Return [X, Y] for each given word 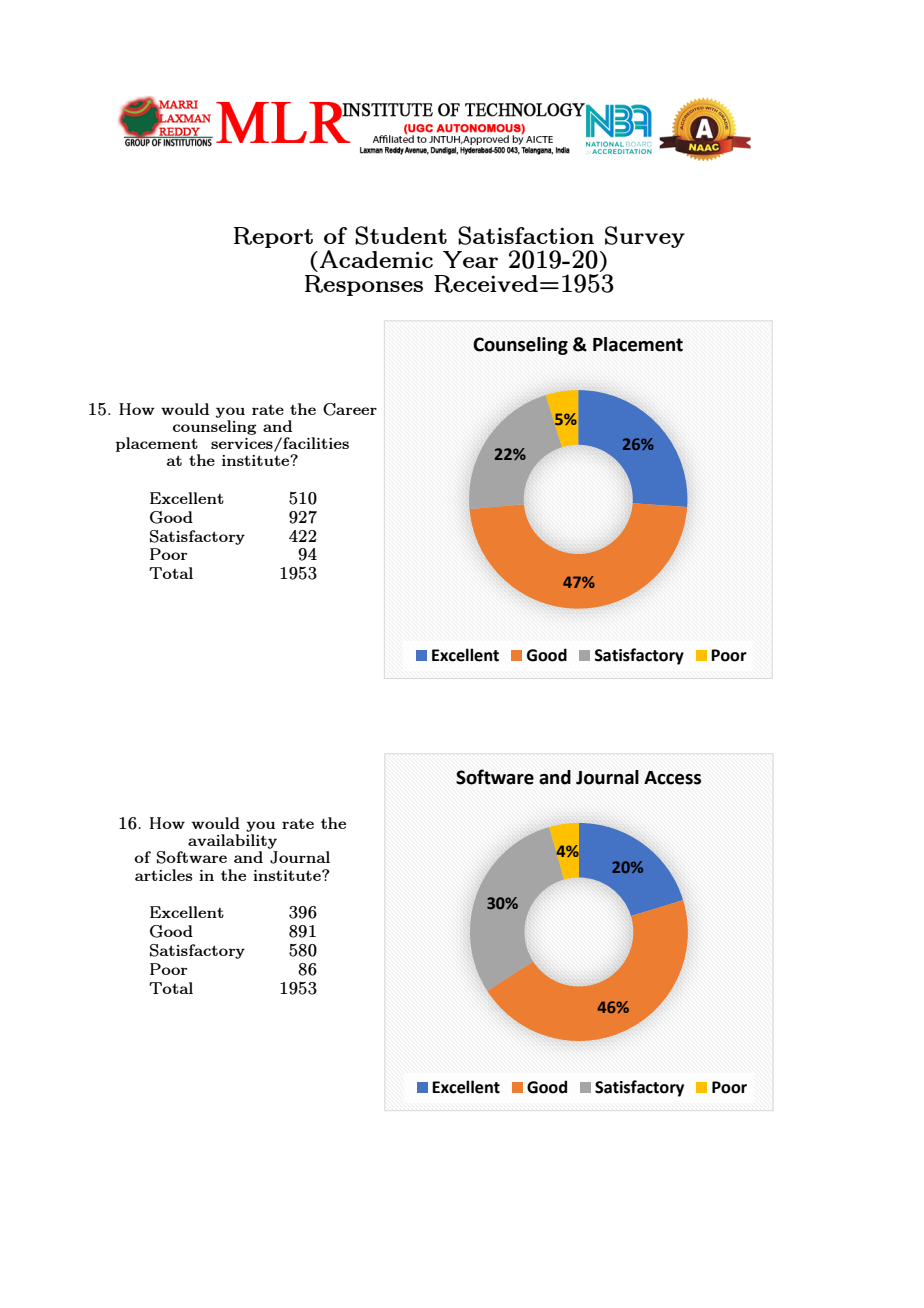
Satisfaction [526, 235]
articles [164, 875]
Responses [364, 285]
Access [672, 778]
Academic [376, 259]
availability [233, 843]
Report [273, 237]
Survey [645, 237]
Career [350, 409]
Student [401, 235]
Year [470, 259]
